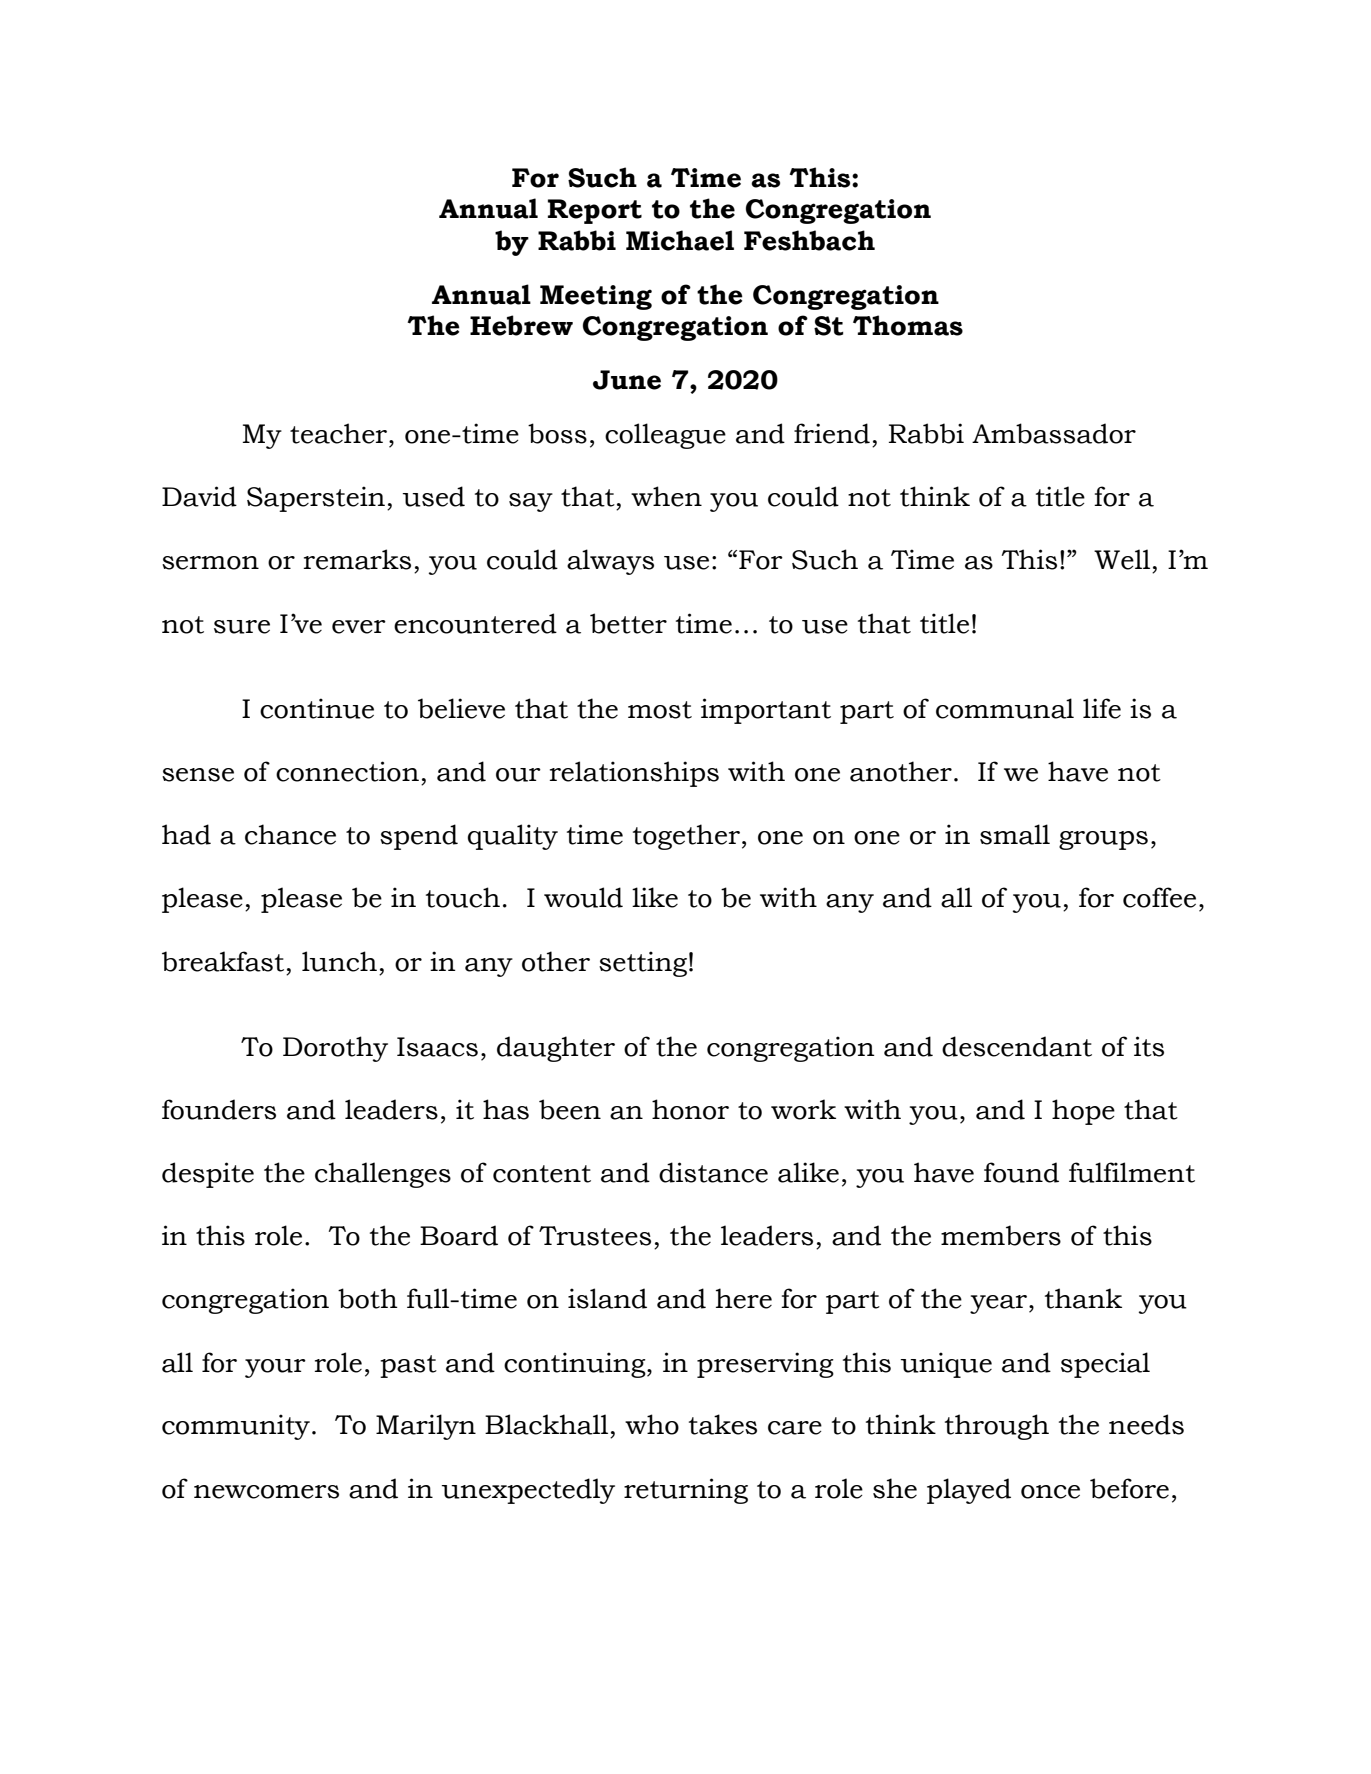 The image size is (1371, 1774). What do you see at coordinates (686, 837) in the screenshot?
I see `together` at bounding box center [686, 837].
